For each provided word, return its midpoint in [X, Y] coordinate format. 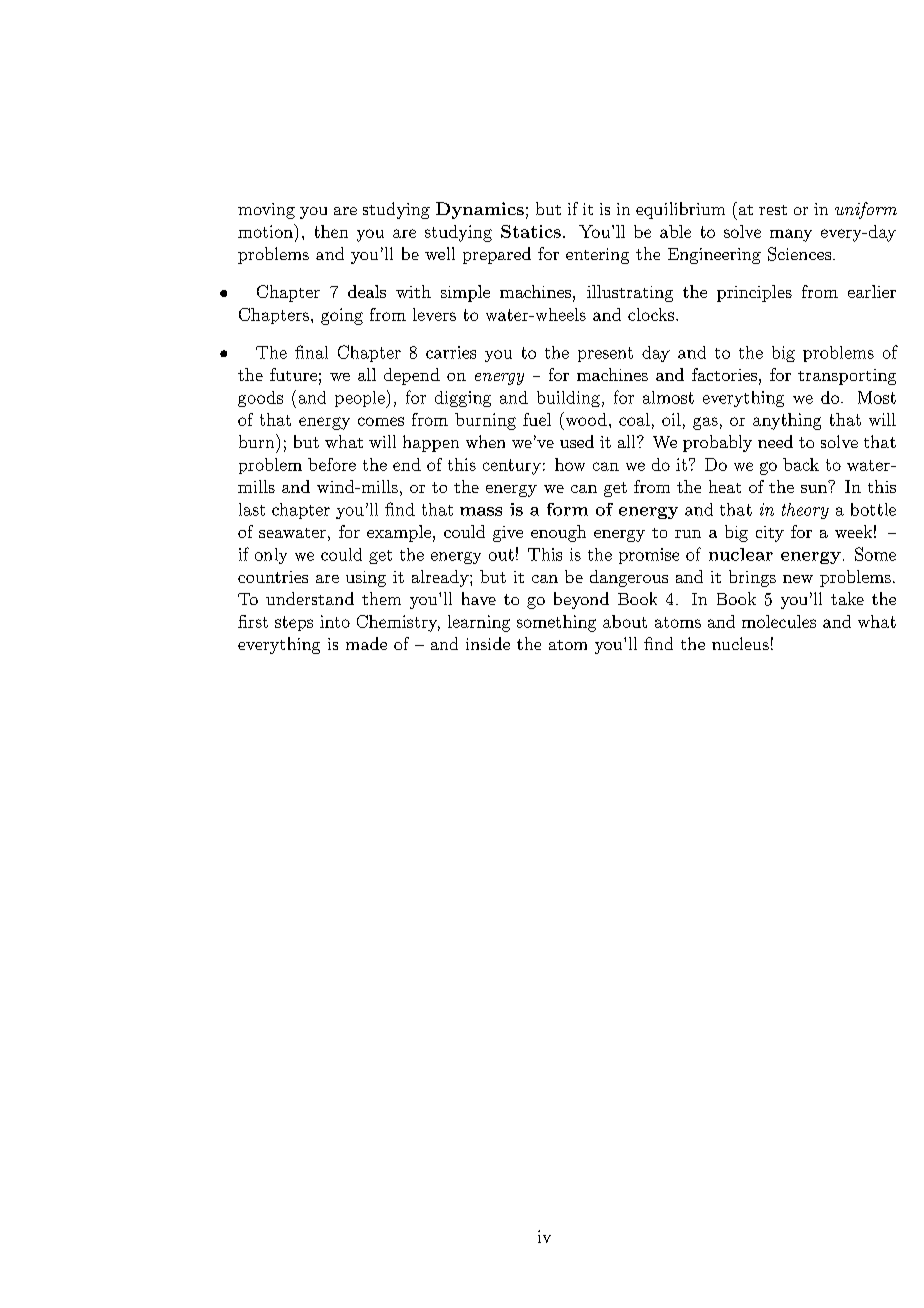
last [252, 509]
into [335, 621]
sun [815, 487]
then [331, 231]
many [791, 235]
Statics [531, 231]
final [311, 352]
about [625, 621]
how [570, 464]
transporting [847, 377]
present [605, 354]
